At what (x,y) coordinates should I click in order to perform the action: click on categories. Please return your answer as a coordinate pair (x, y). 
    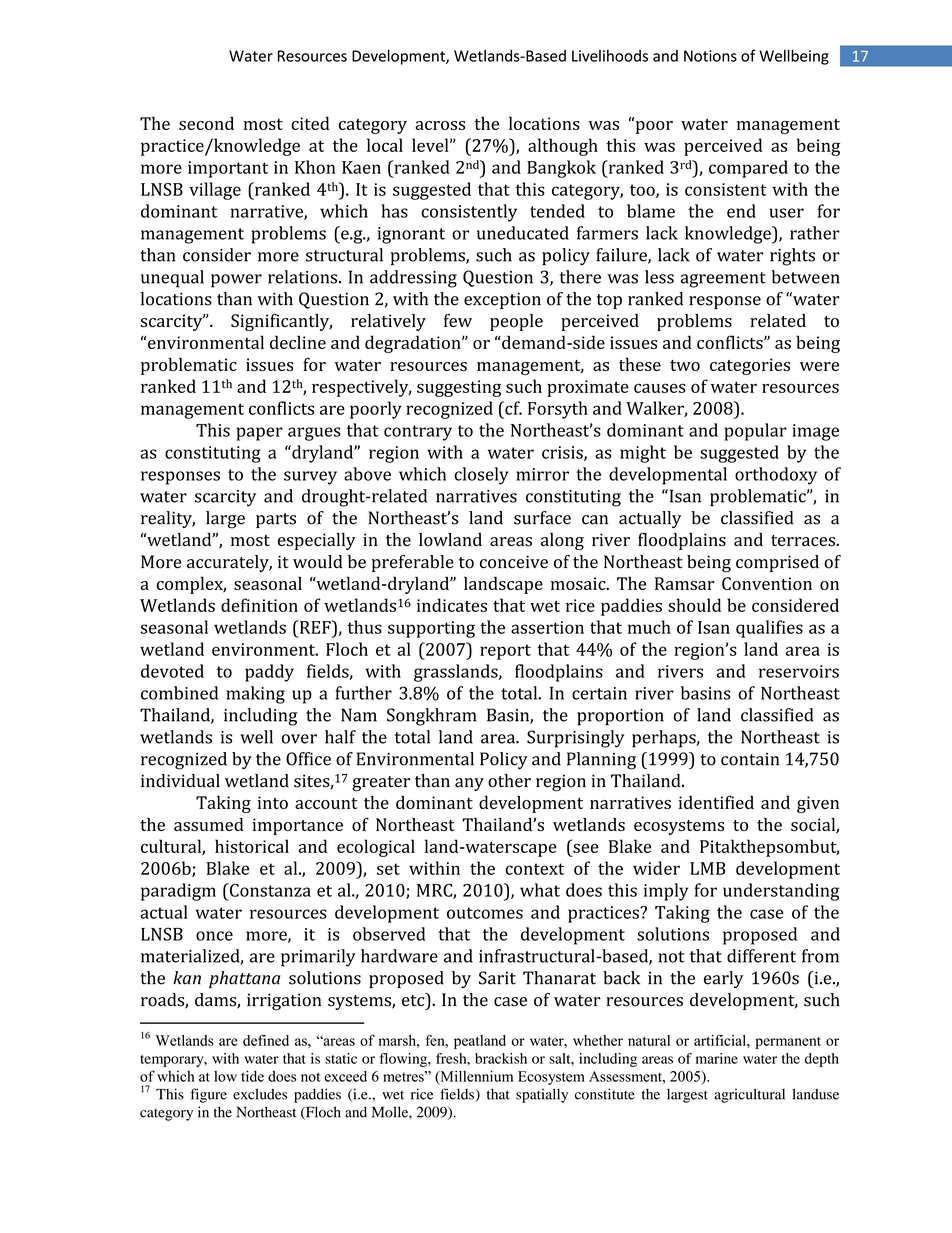
    Looking at the image, I should click on (750, 366).
